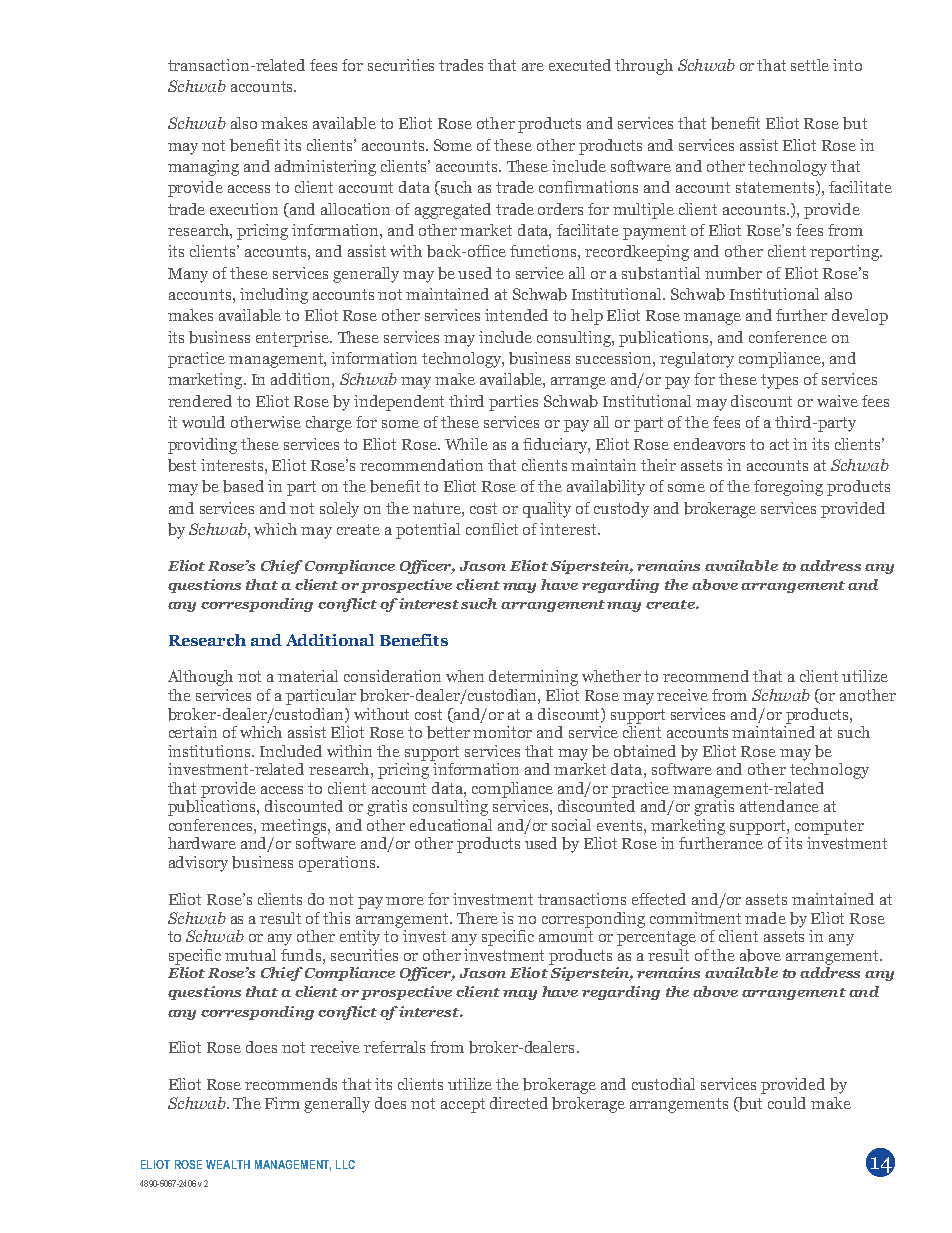 The height and width of the screenshot is (1233, 952). What do you see at coordinates (779, 381) in the screenshot?
I see `types` at bounding box center [779, 381].
